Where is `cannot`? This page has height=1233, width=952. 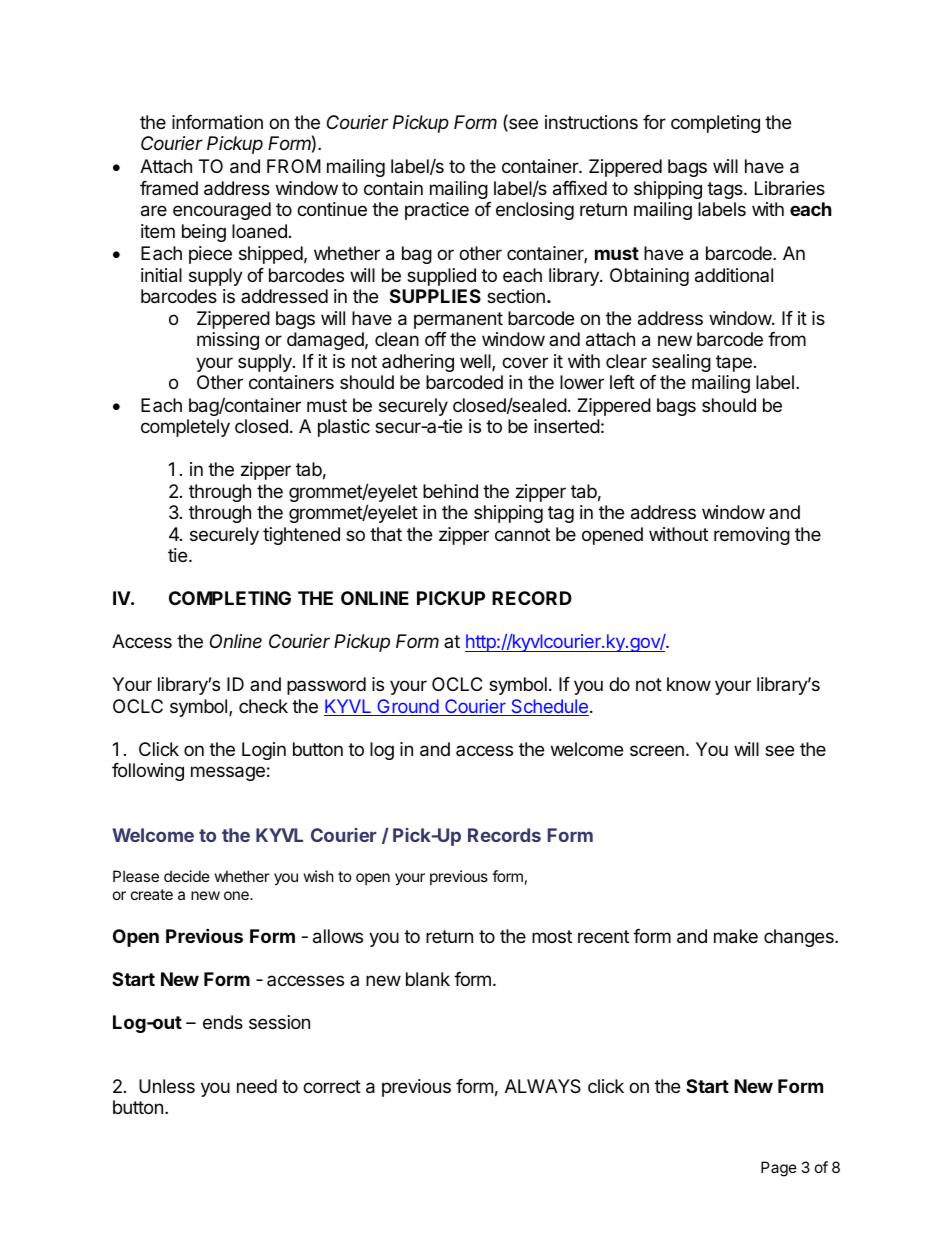 cannot is located at coordinates (522, 535).
